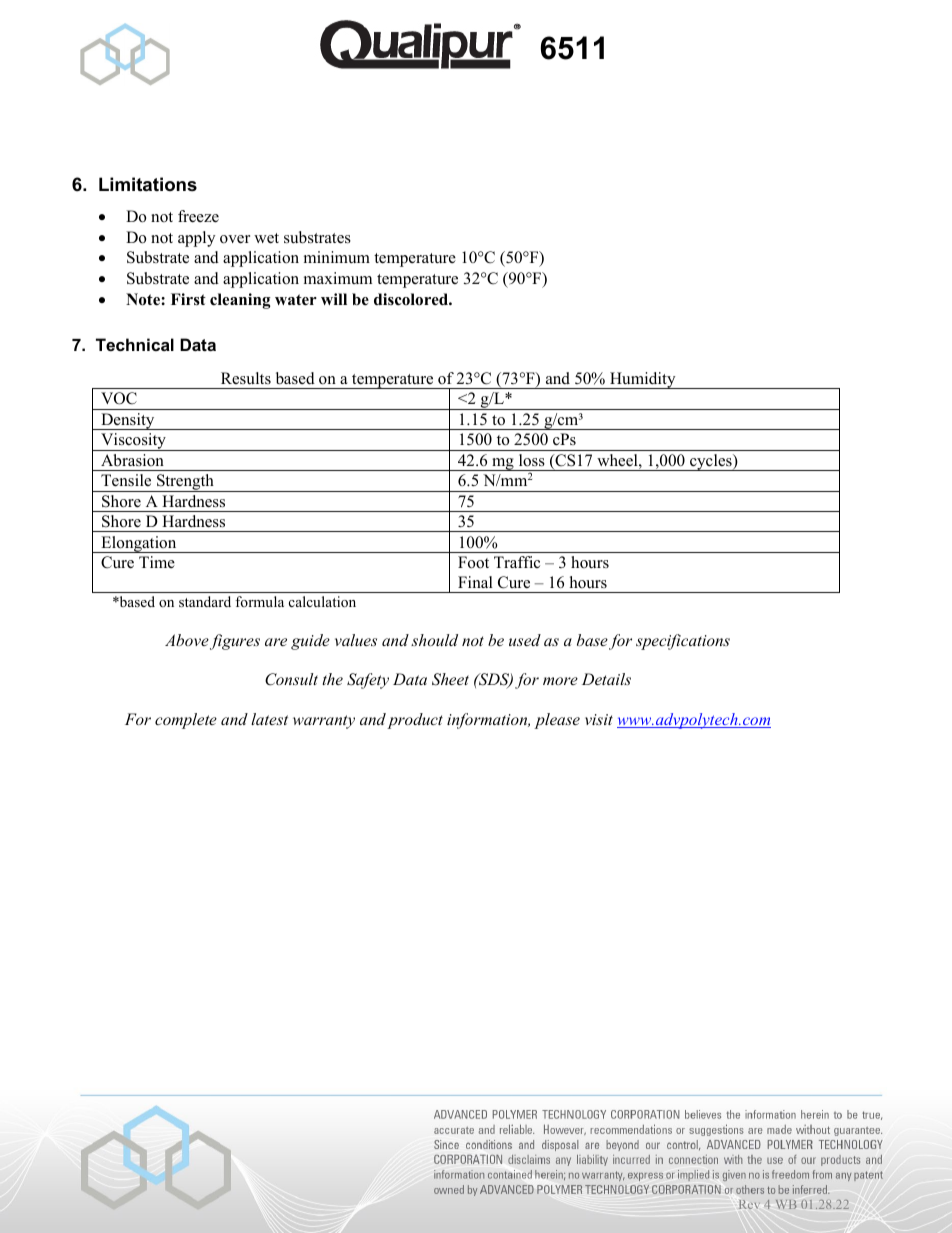  Describe the element at coordinates (186, 721) in the page. I see `complete` at that location.
